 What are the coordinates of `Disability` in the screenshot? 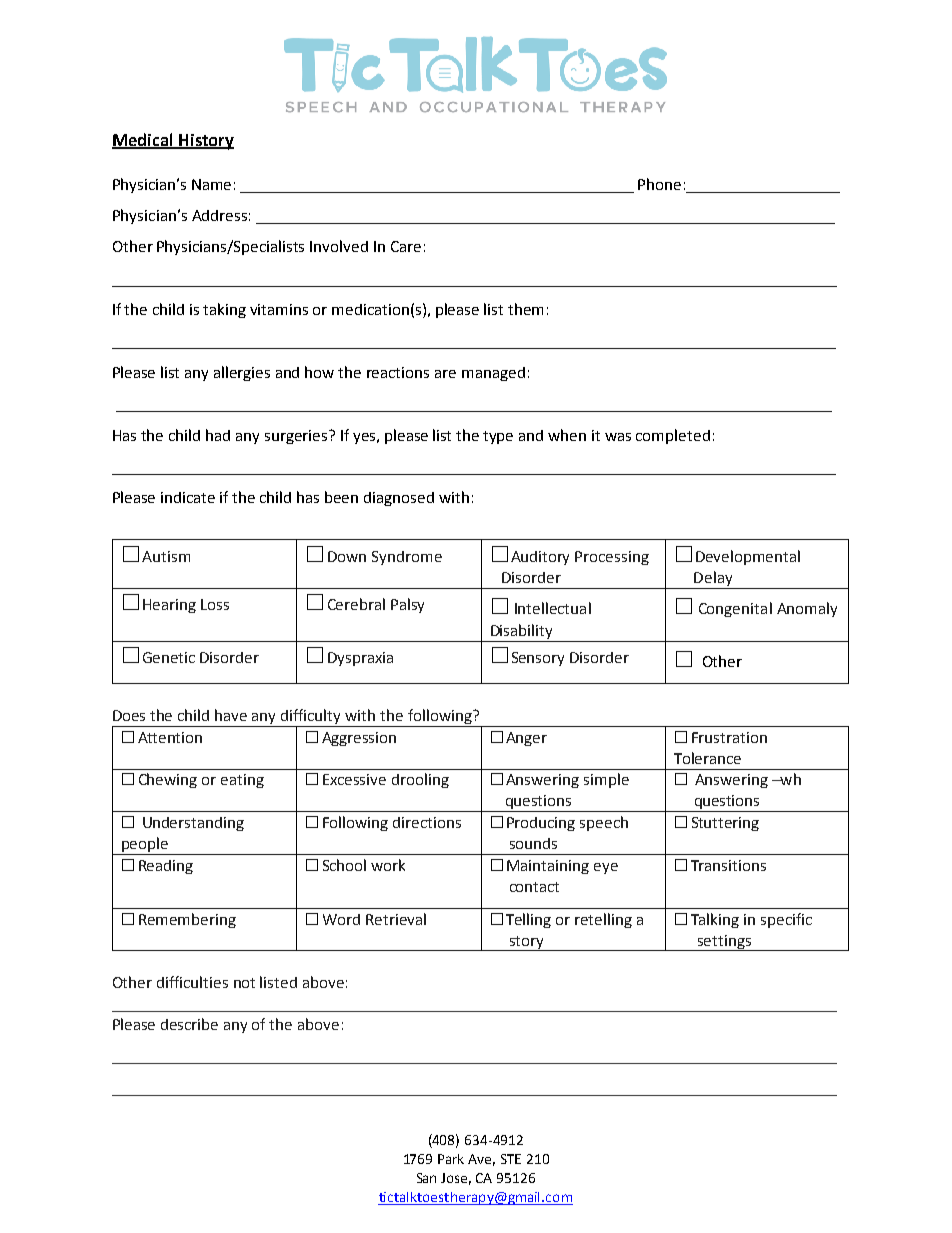 It's located at (521, 633).
